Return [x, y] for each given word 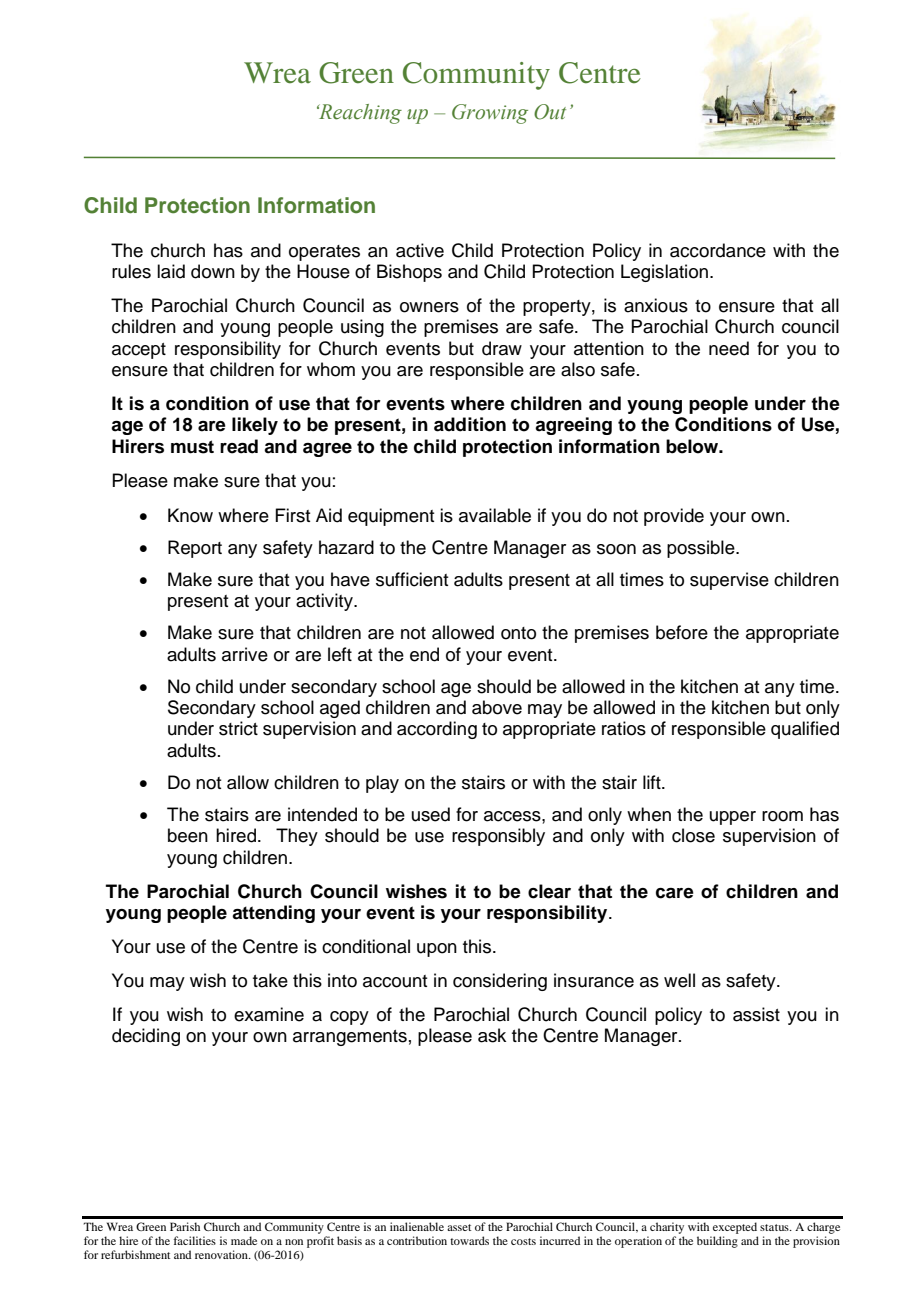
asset [459, 1227]
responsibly [498, 837]
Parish [185, 1226]
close [693, 835]
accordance [718, 250]
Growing [490, 114]
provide [674, 517]
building [717, 1242]
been [188, 835]
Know [190, 515]
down [213, 271]
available [495, 515]
